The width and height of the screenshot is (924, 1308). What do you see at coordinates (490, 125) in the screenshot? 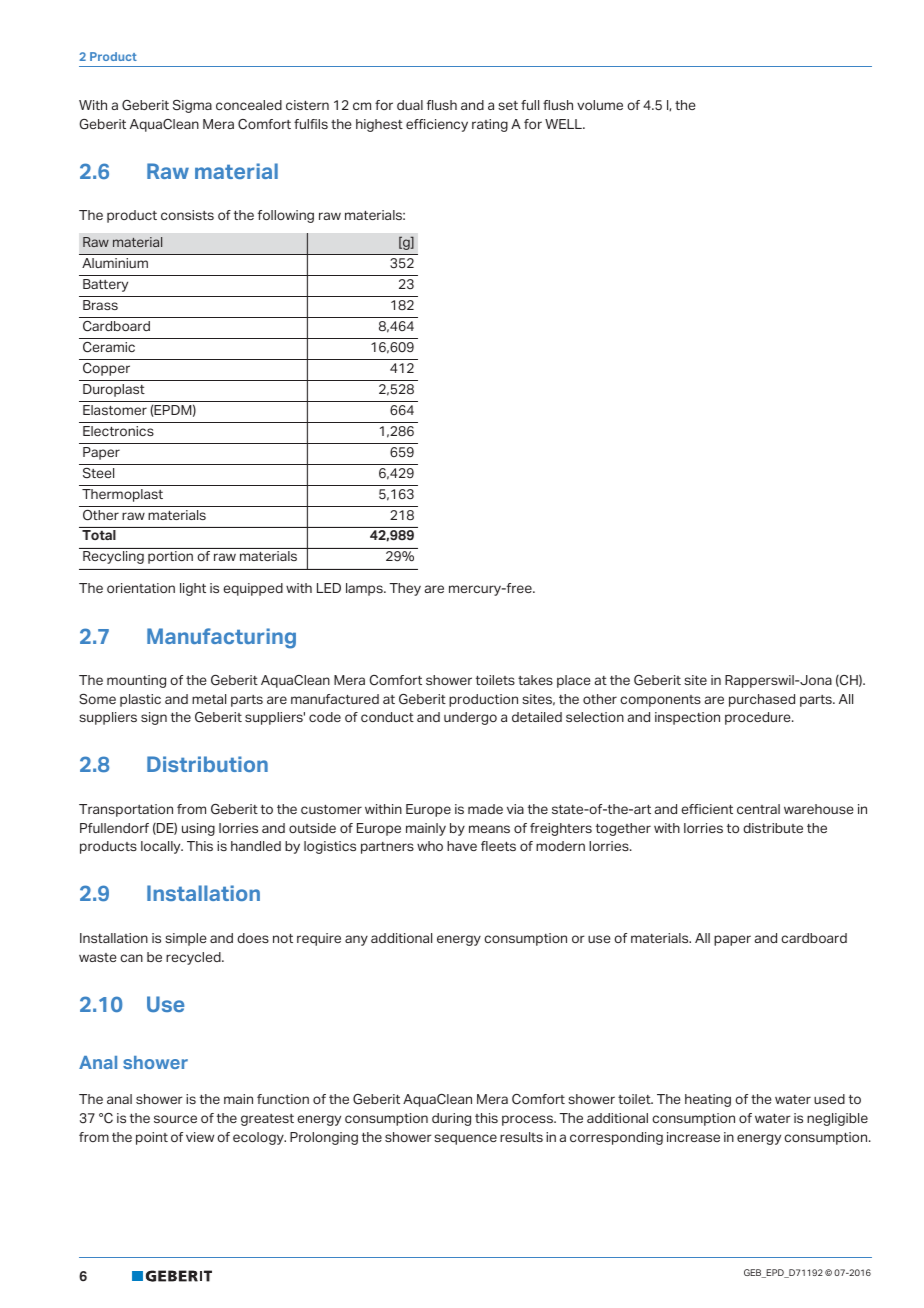
I see `rating` at bounding box center [490, 125].
